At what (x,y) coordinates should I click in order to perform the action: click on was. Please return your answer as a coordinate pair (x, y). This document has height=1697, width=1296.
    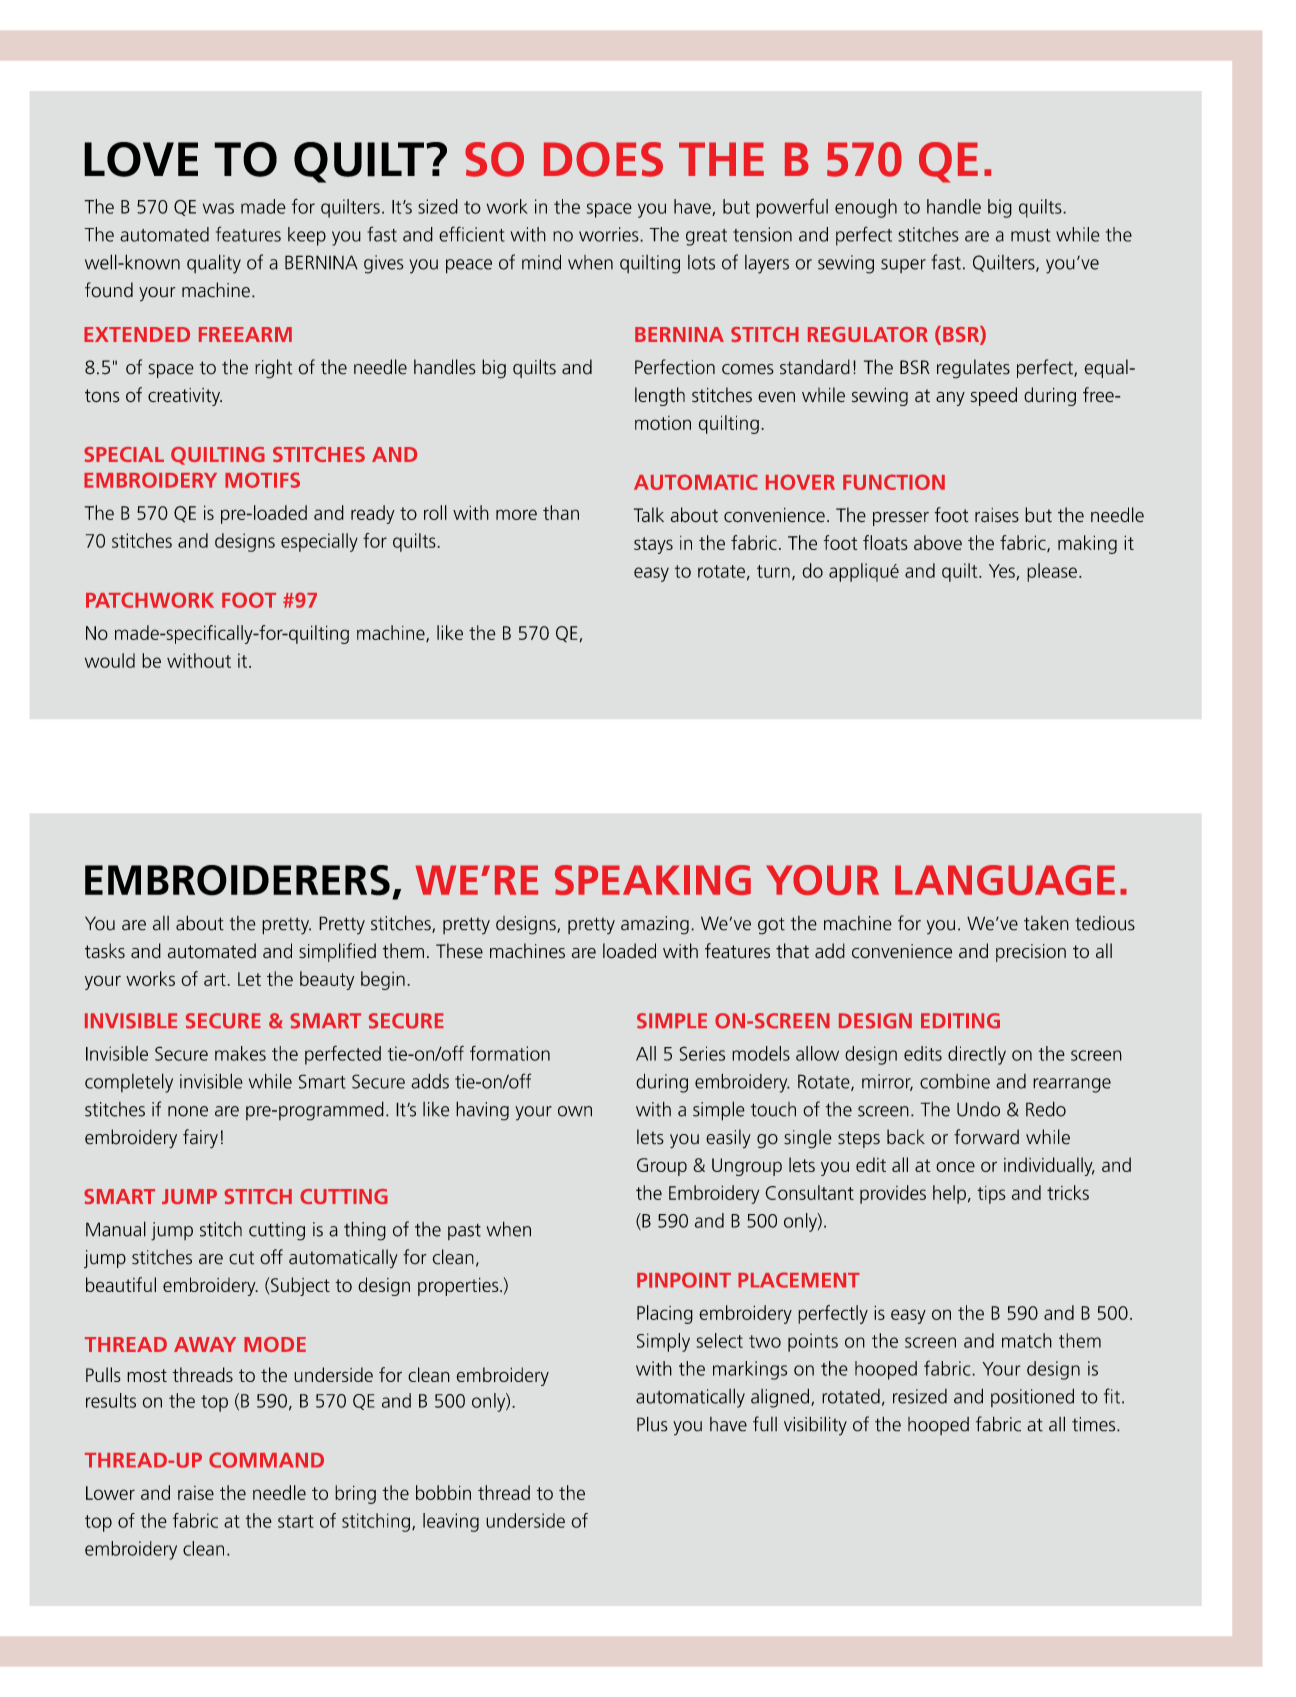
    Looking at the image, I should click on (218, 208).
